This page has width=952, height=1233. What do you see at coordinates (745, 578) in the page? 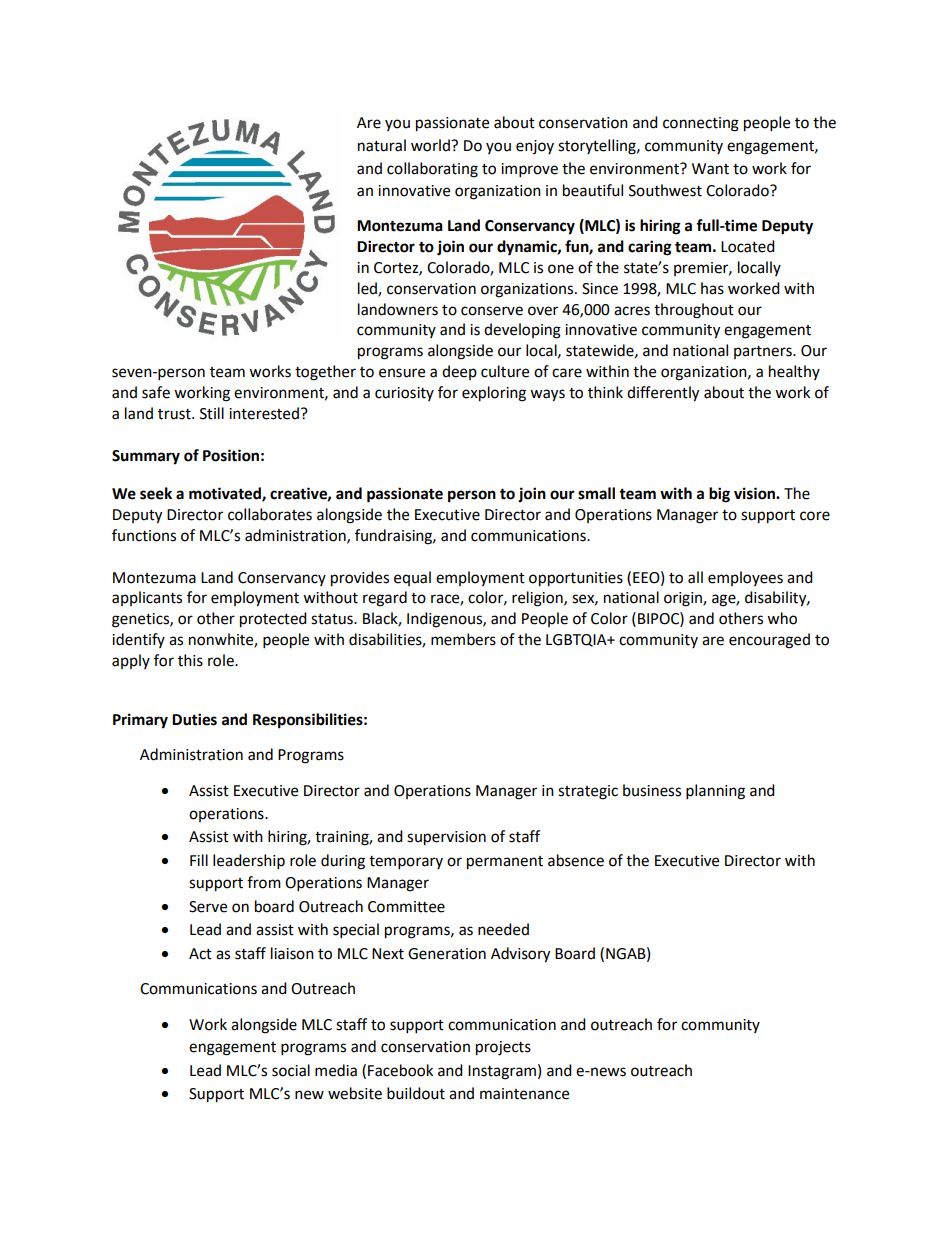
I see `employees` at bounding box center [745, 578].
